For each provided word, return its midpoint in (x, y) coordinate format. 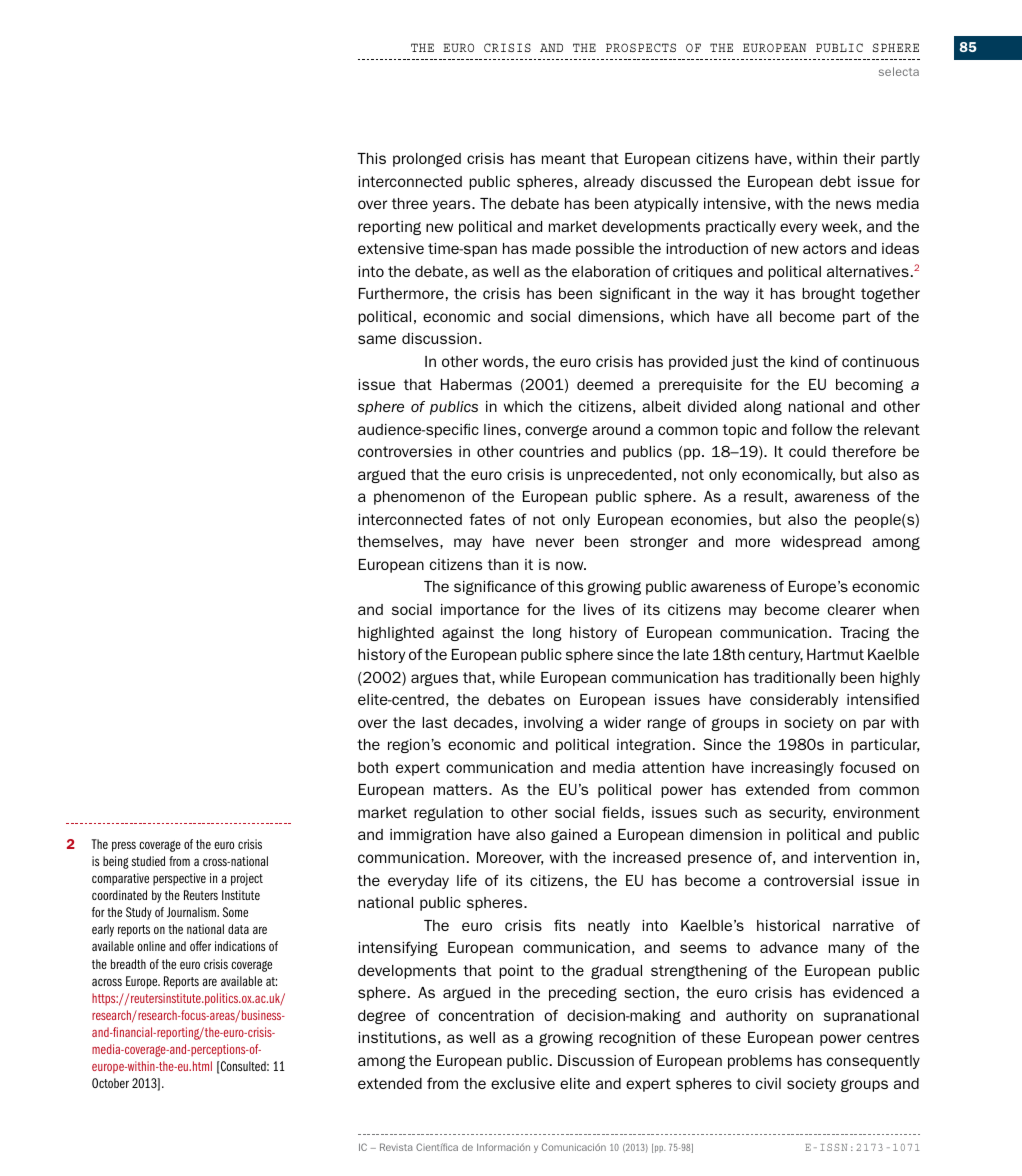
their (859, 158)
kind (804, 361)
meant (564, 158)
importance (480, 611)
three (410, 203)
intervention (855, 857)
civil (768, 1083)
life (467, 880)
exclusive (523, 1083)
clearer (852, 609)
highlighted (396, 634)
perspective (179, 879)
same (377, 339)
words (503, 361)
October (110, 1083)
